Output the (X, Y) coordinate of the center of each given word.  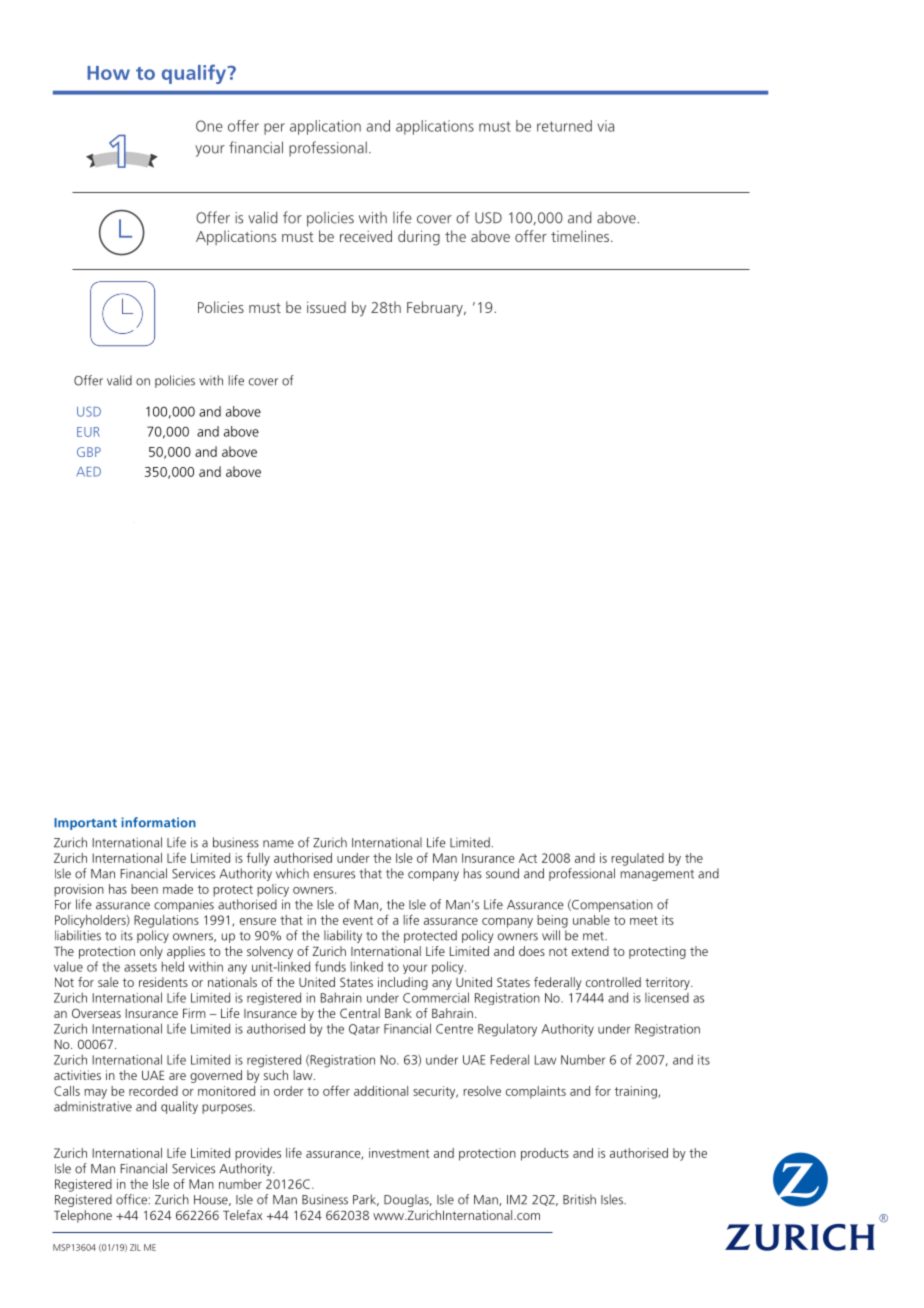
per (274, 129)
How (108, 73)
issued (326, 307)
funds (330, 966)
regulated (637, 859)
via (605, 126)
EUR (88, 432)
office (131, 1199)
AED (88, 472)
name (278, 844)
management (657, 875)
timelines (581, 236)
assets (140, 967)
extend (590, 951)
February (436, 309)
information (158, 822)
